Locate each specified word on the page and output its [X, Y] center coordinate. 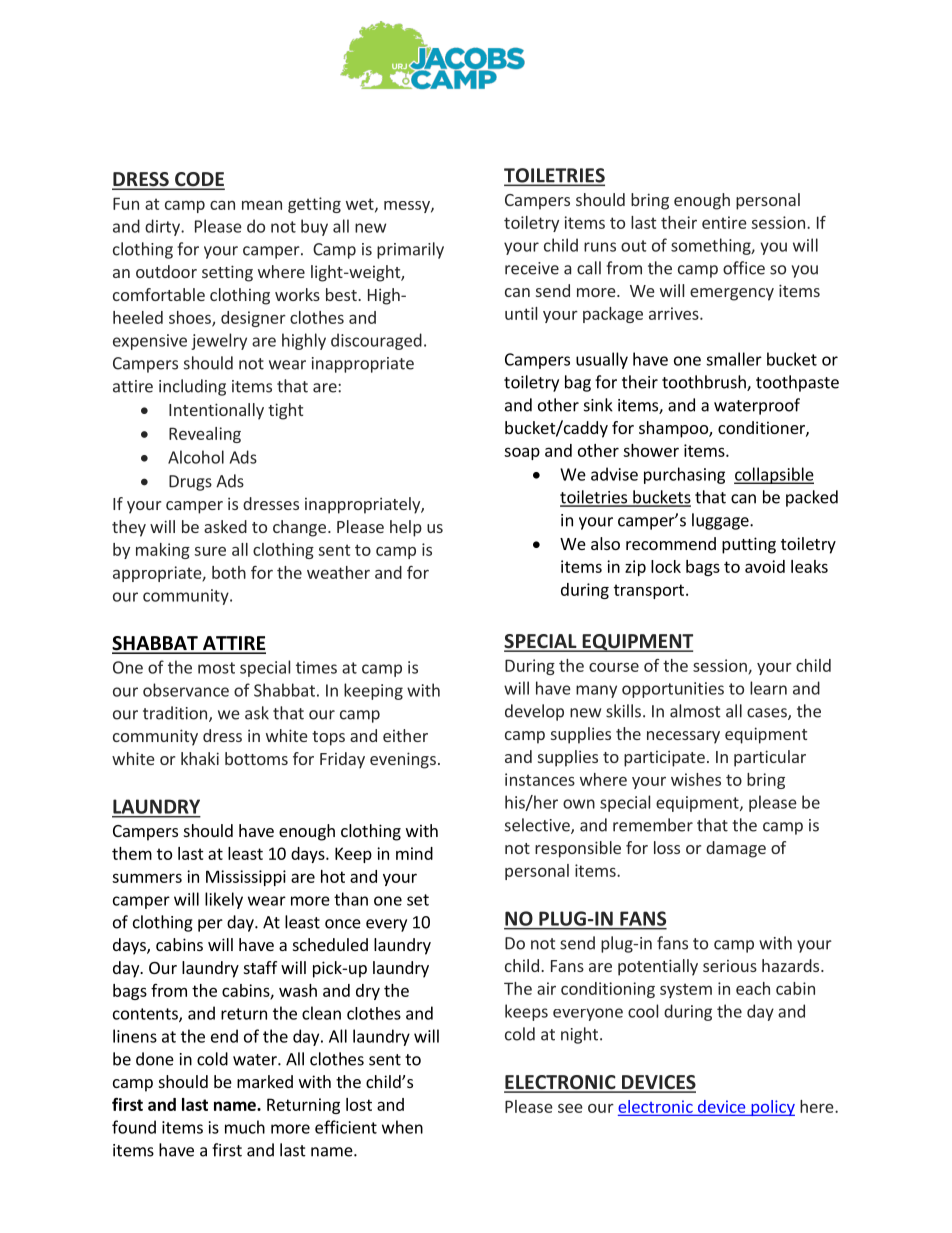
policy [772, 1108]
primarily [410, 250]
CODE [199, 180]
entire [724, 222]
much [245, 1127]
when [402, 1127]
